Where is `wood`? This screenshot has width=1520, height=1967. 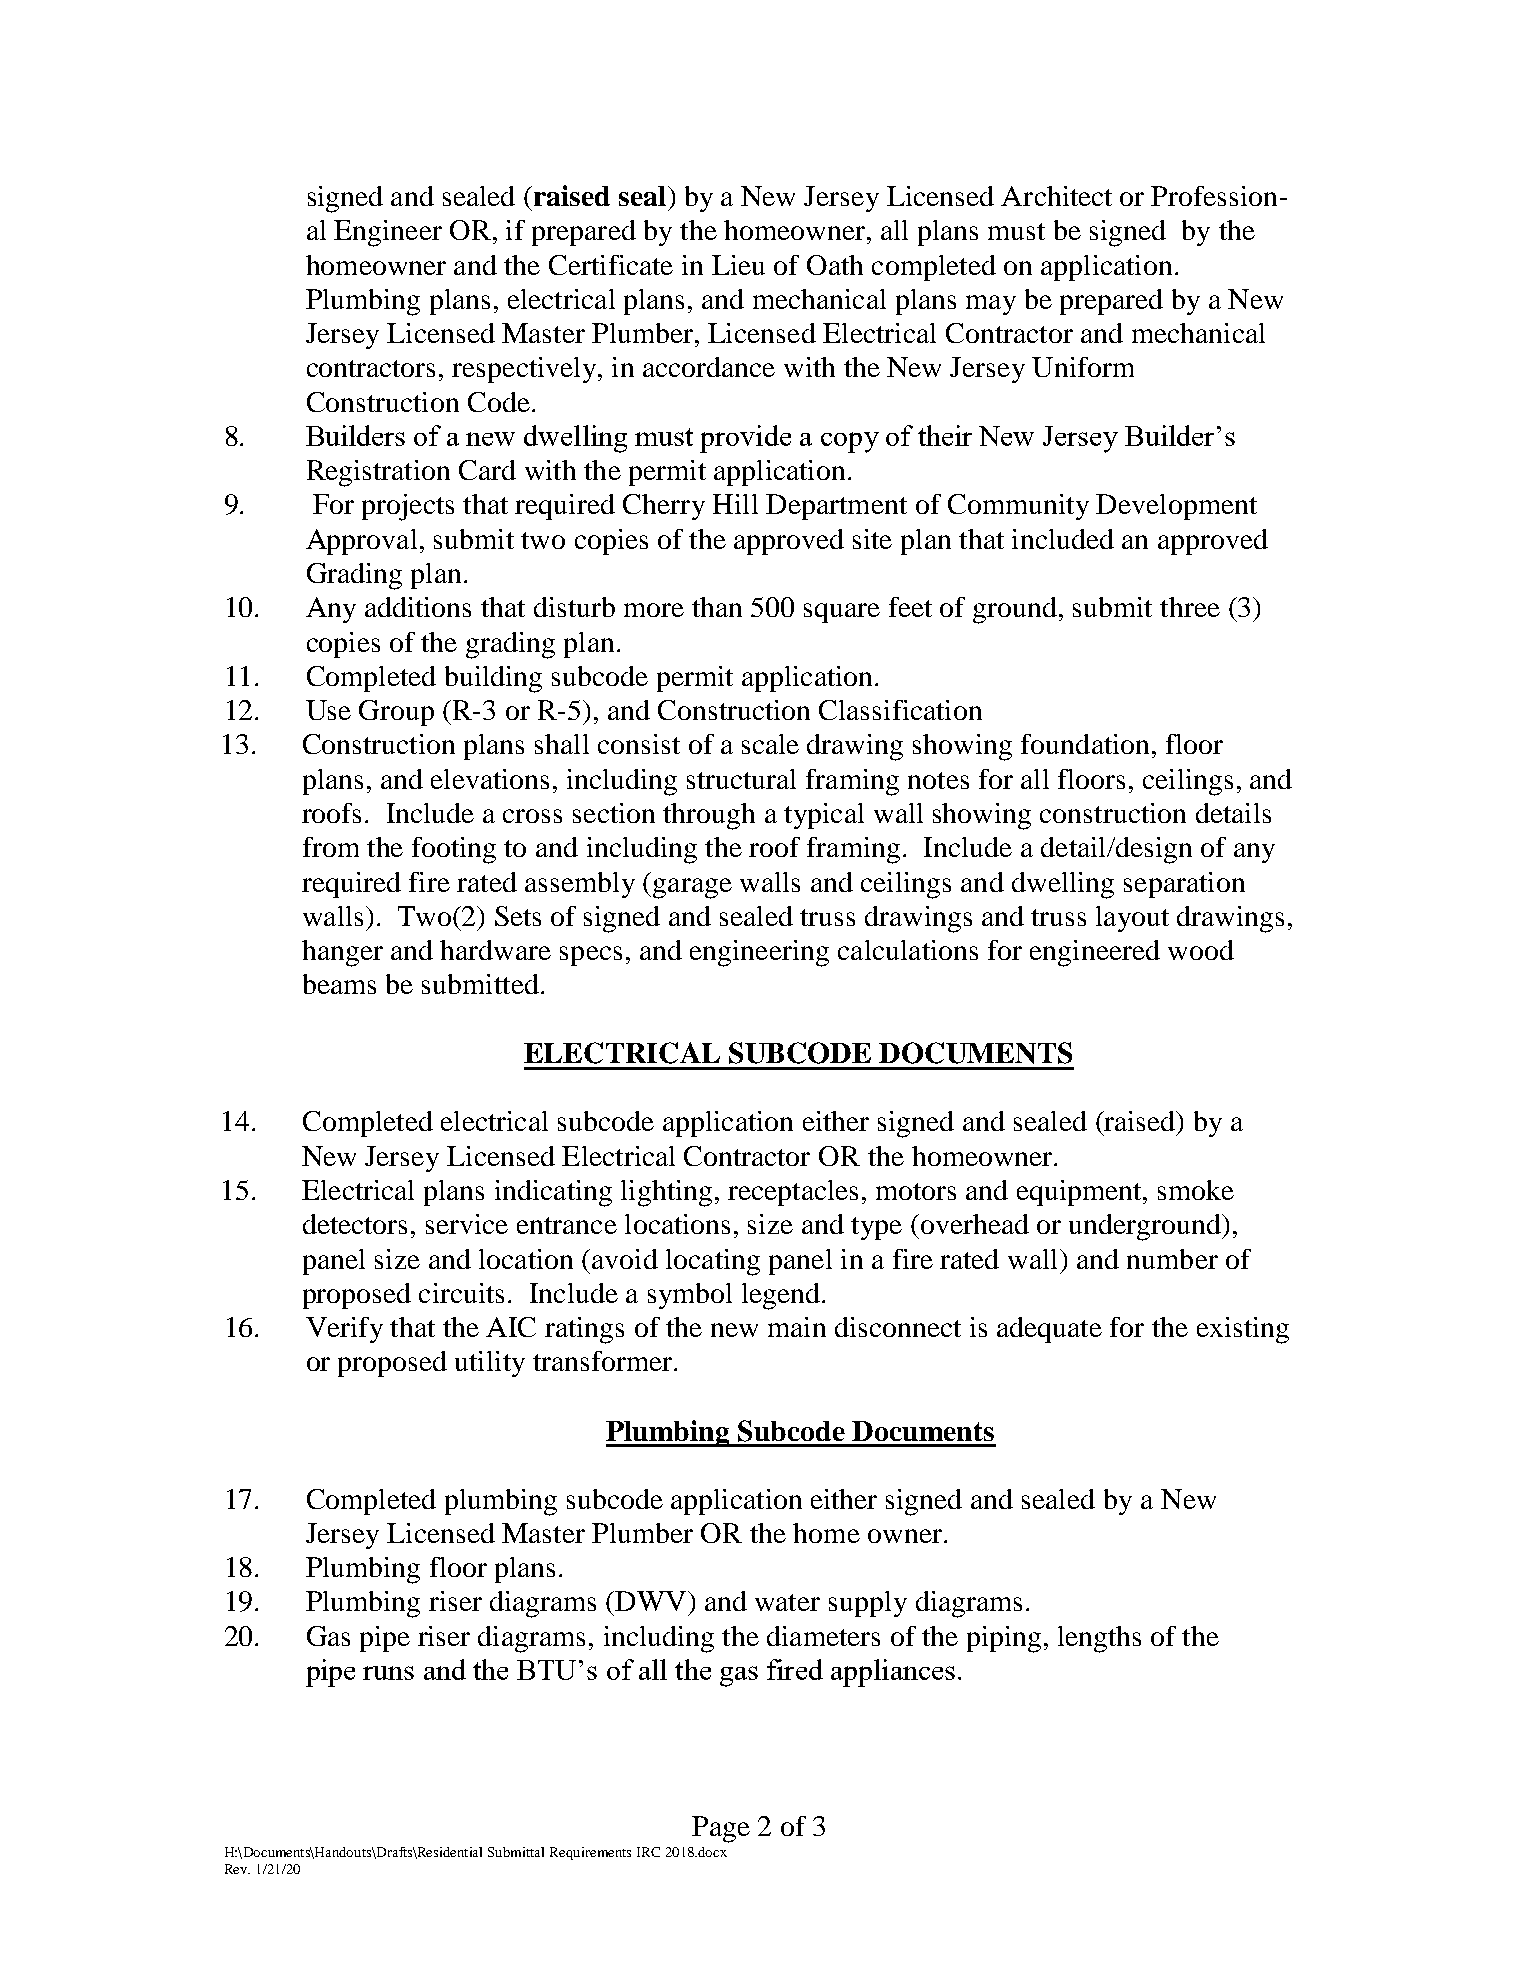
wood is located at coordinates (1201, 950).
